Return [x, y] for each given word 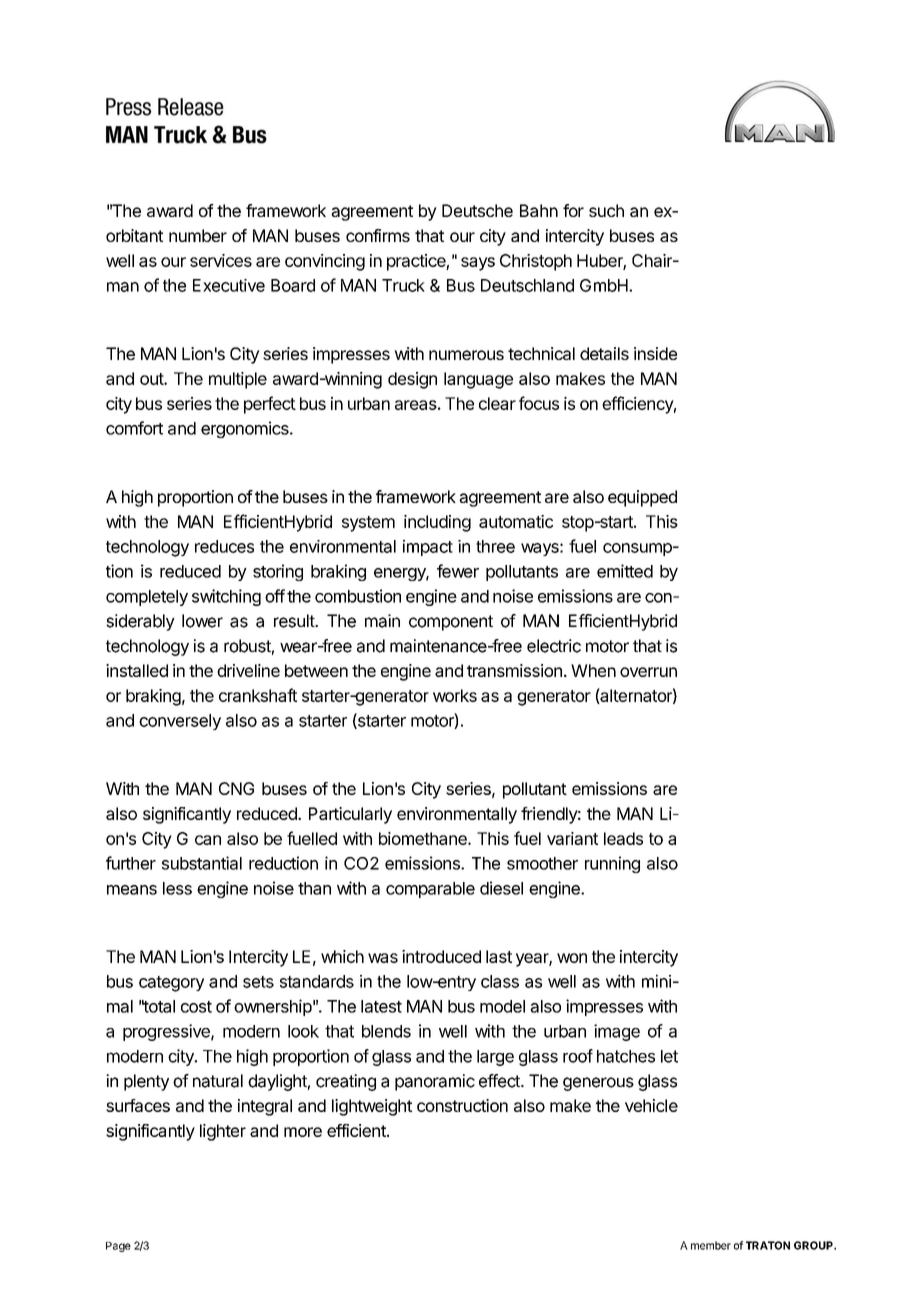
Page [118, 1247]
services [221, 260]
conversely [180, 722]
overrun [648, 672]
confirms [378, 235]
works [455, 695]
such [606, 210]
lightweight [372, 1107]
